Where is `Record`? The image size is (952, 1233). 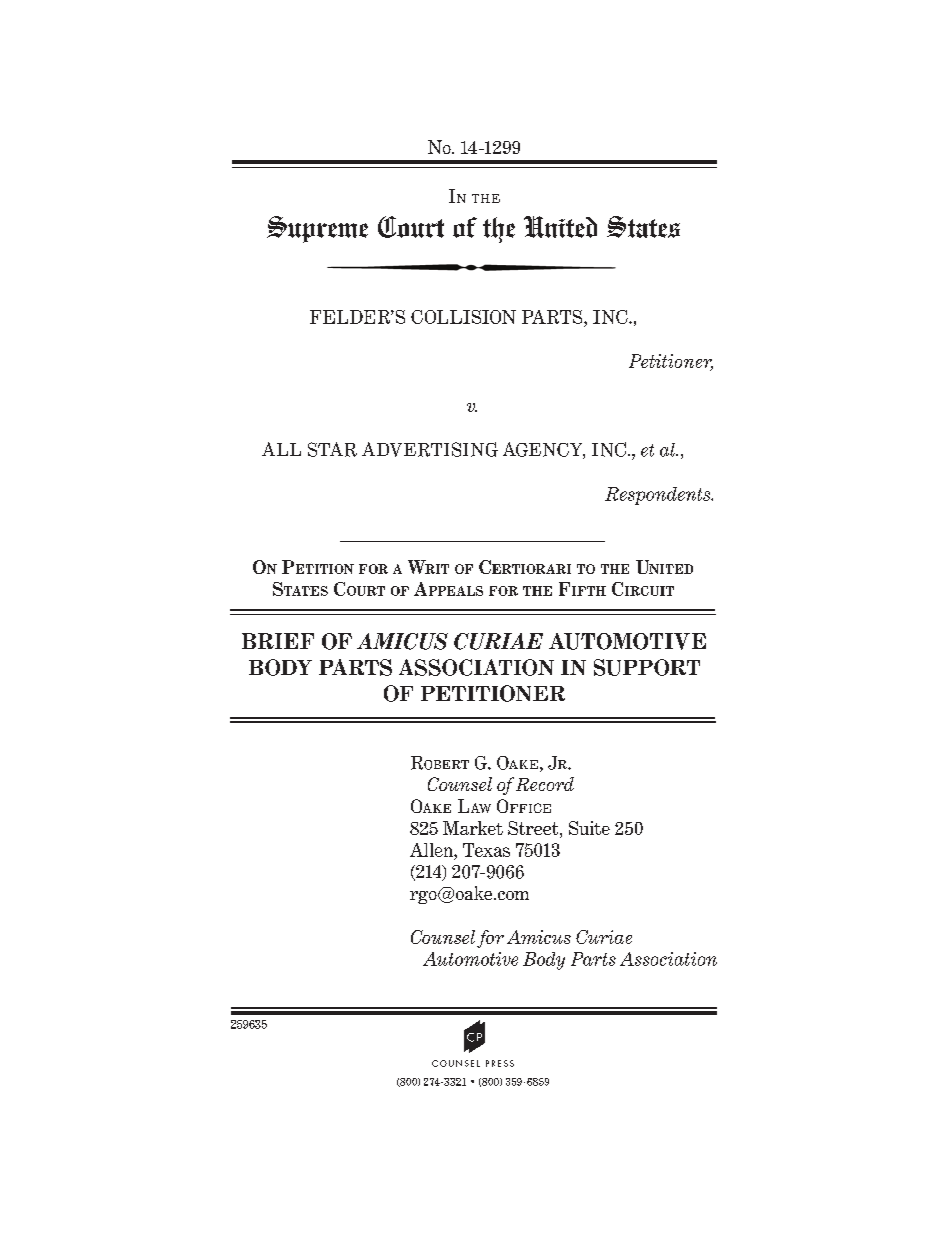
Record is located at coordinates (545, 784).
